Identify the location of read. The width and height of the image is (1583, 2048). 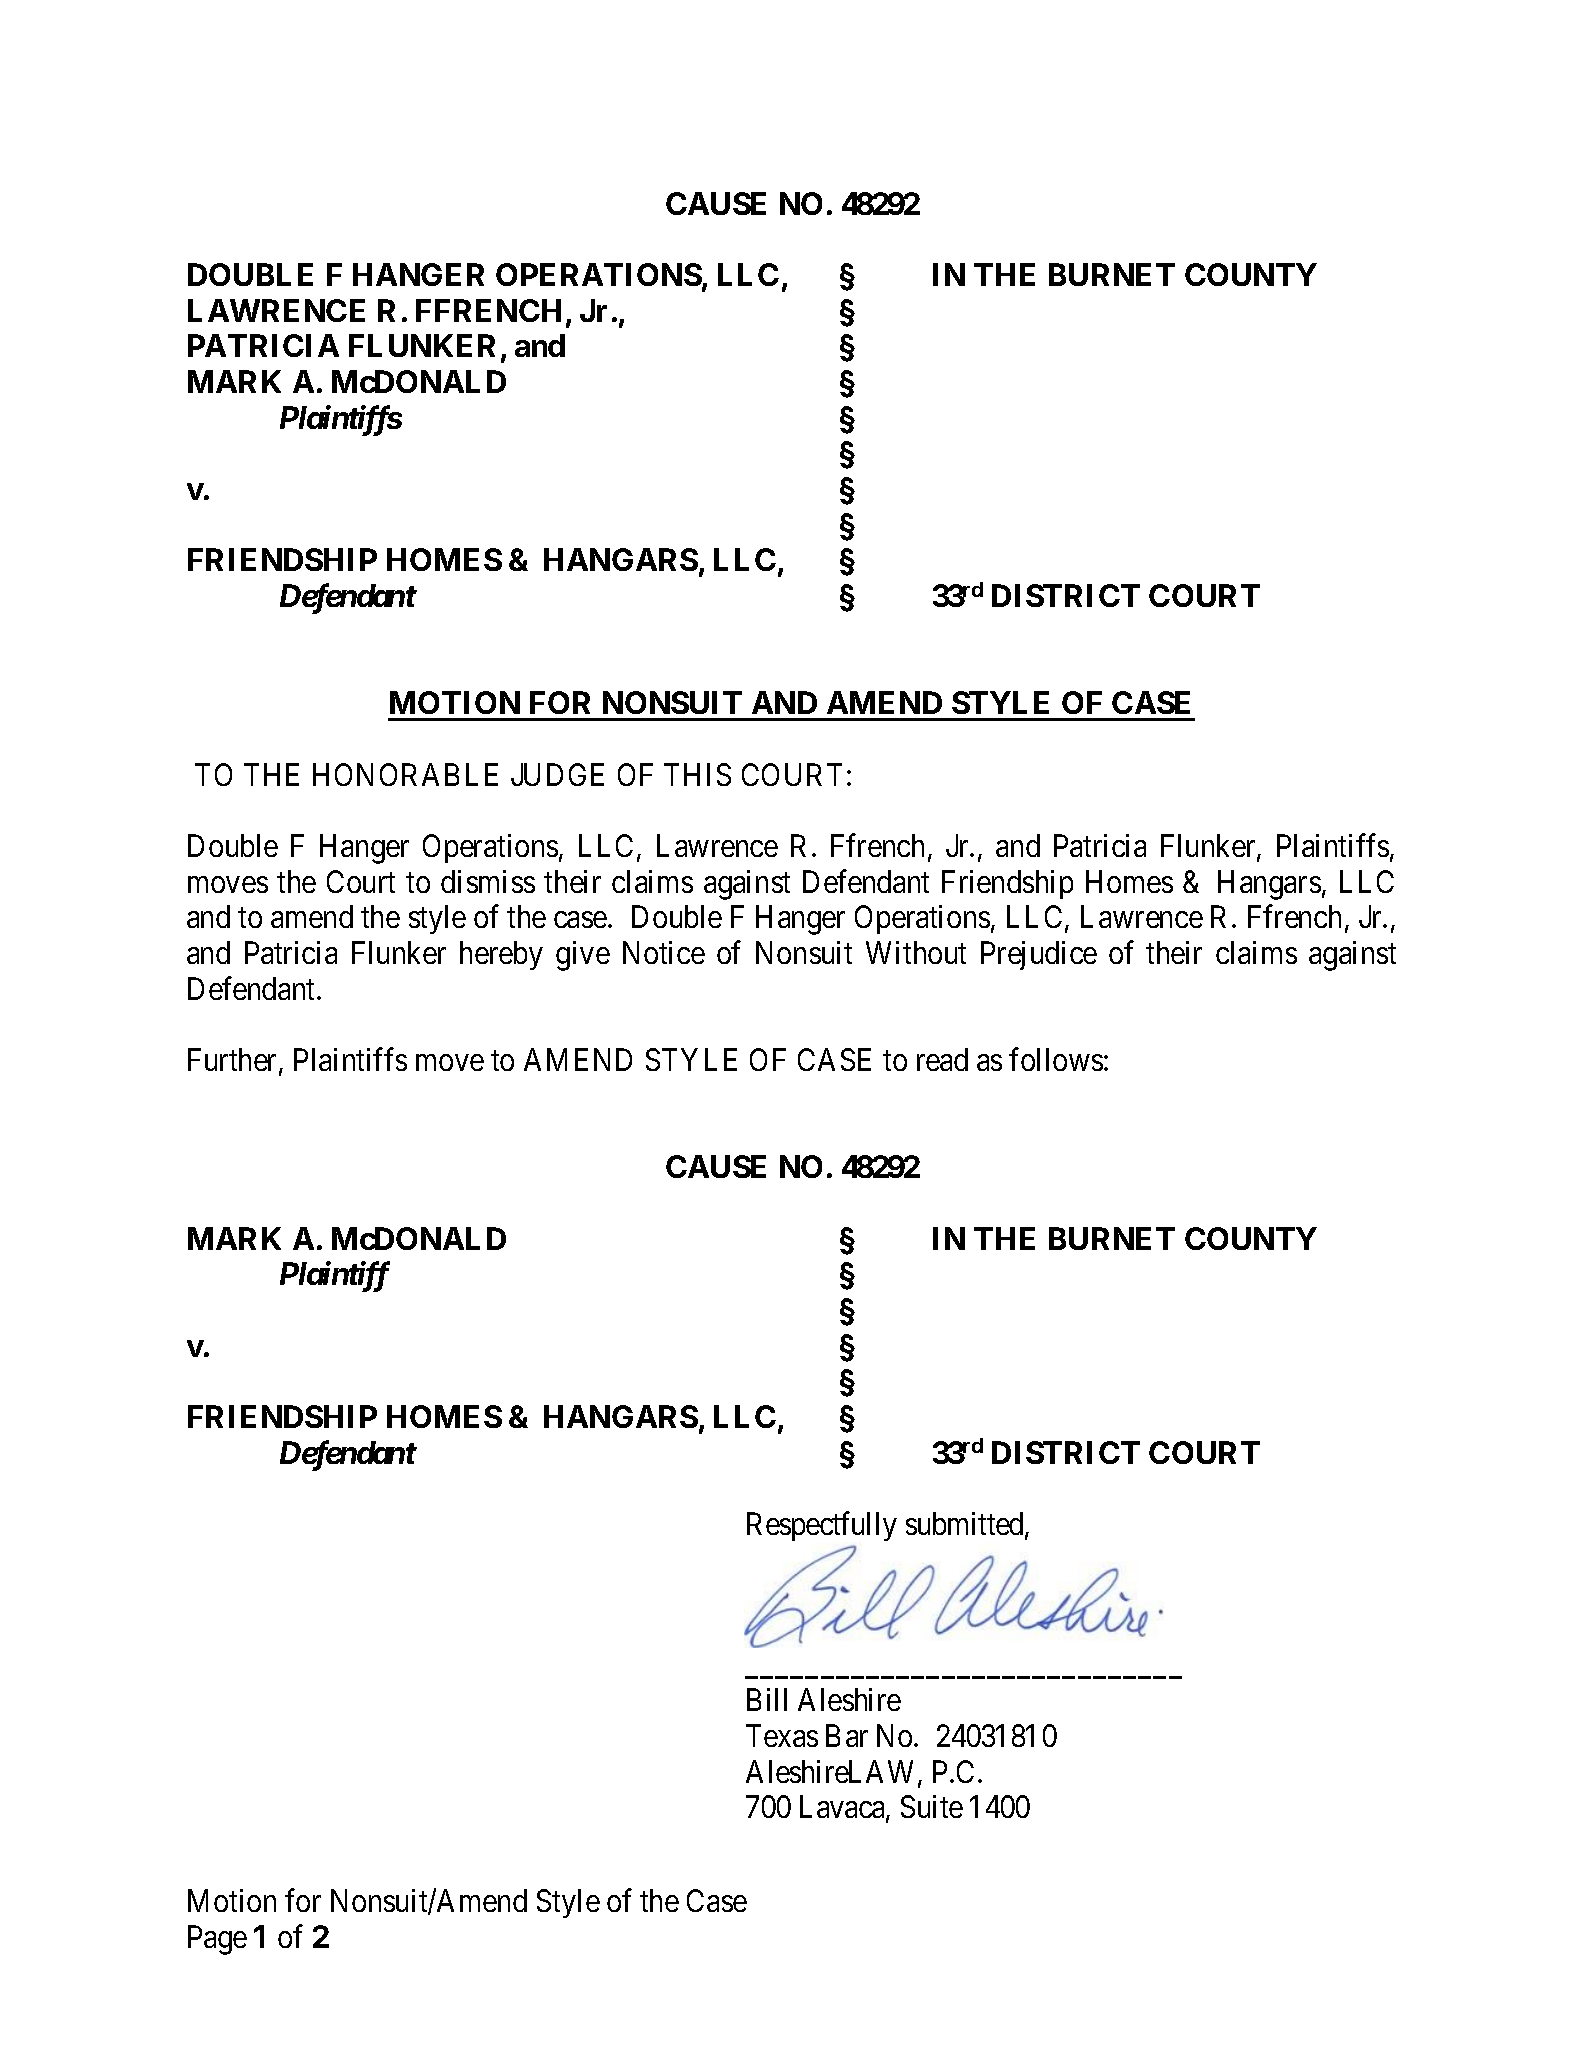
(942, 1059).
